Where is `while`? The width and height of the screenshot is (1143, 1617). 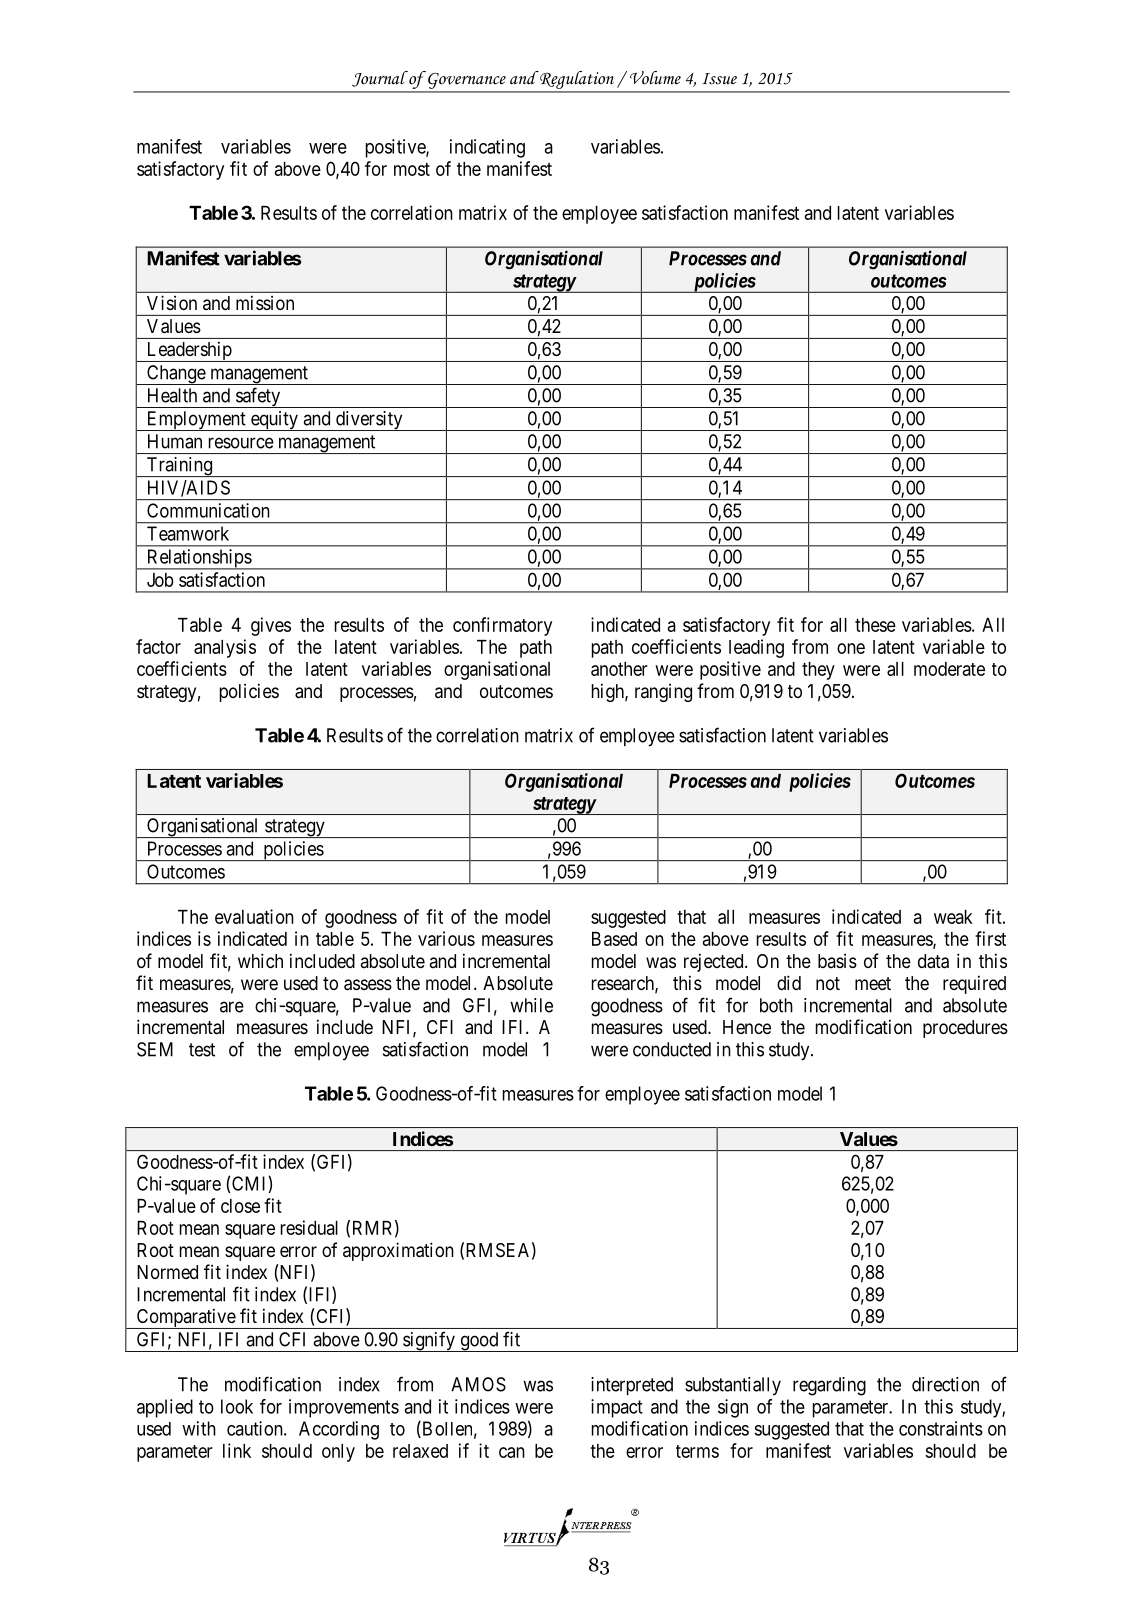 while is located at coordinates (531, 1005).
